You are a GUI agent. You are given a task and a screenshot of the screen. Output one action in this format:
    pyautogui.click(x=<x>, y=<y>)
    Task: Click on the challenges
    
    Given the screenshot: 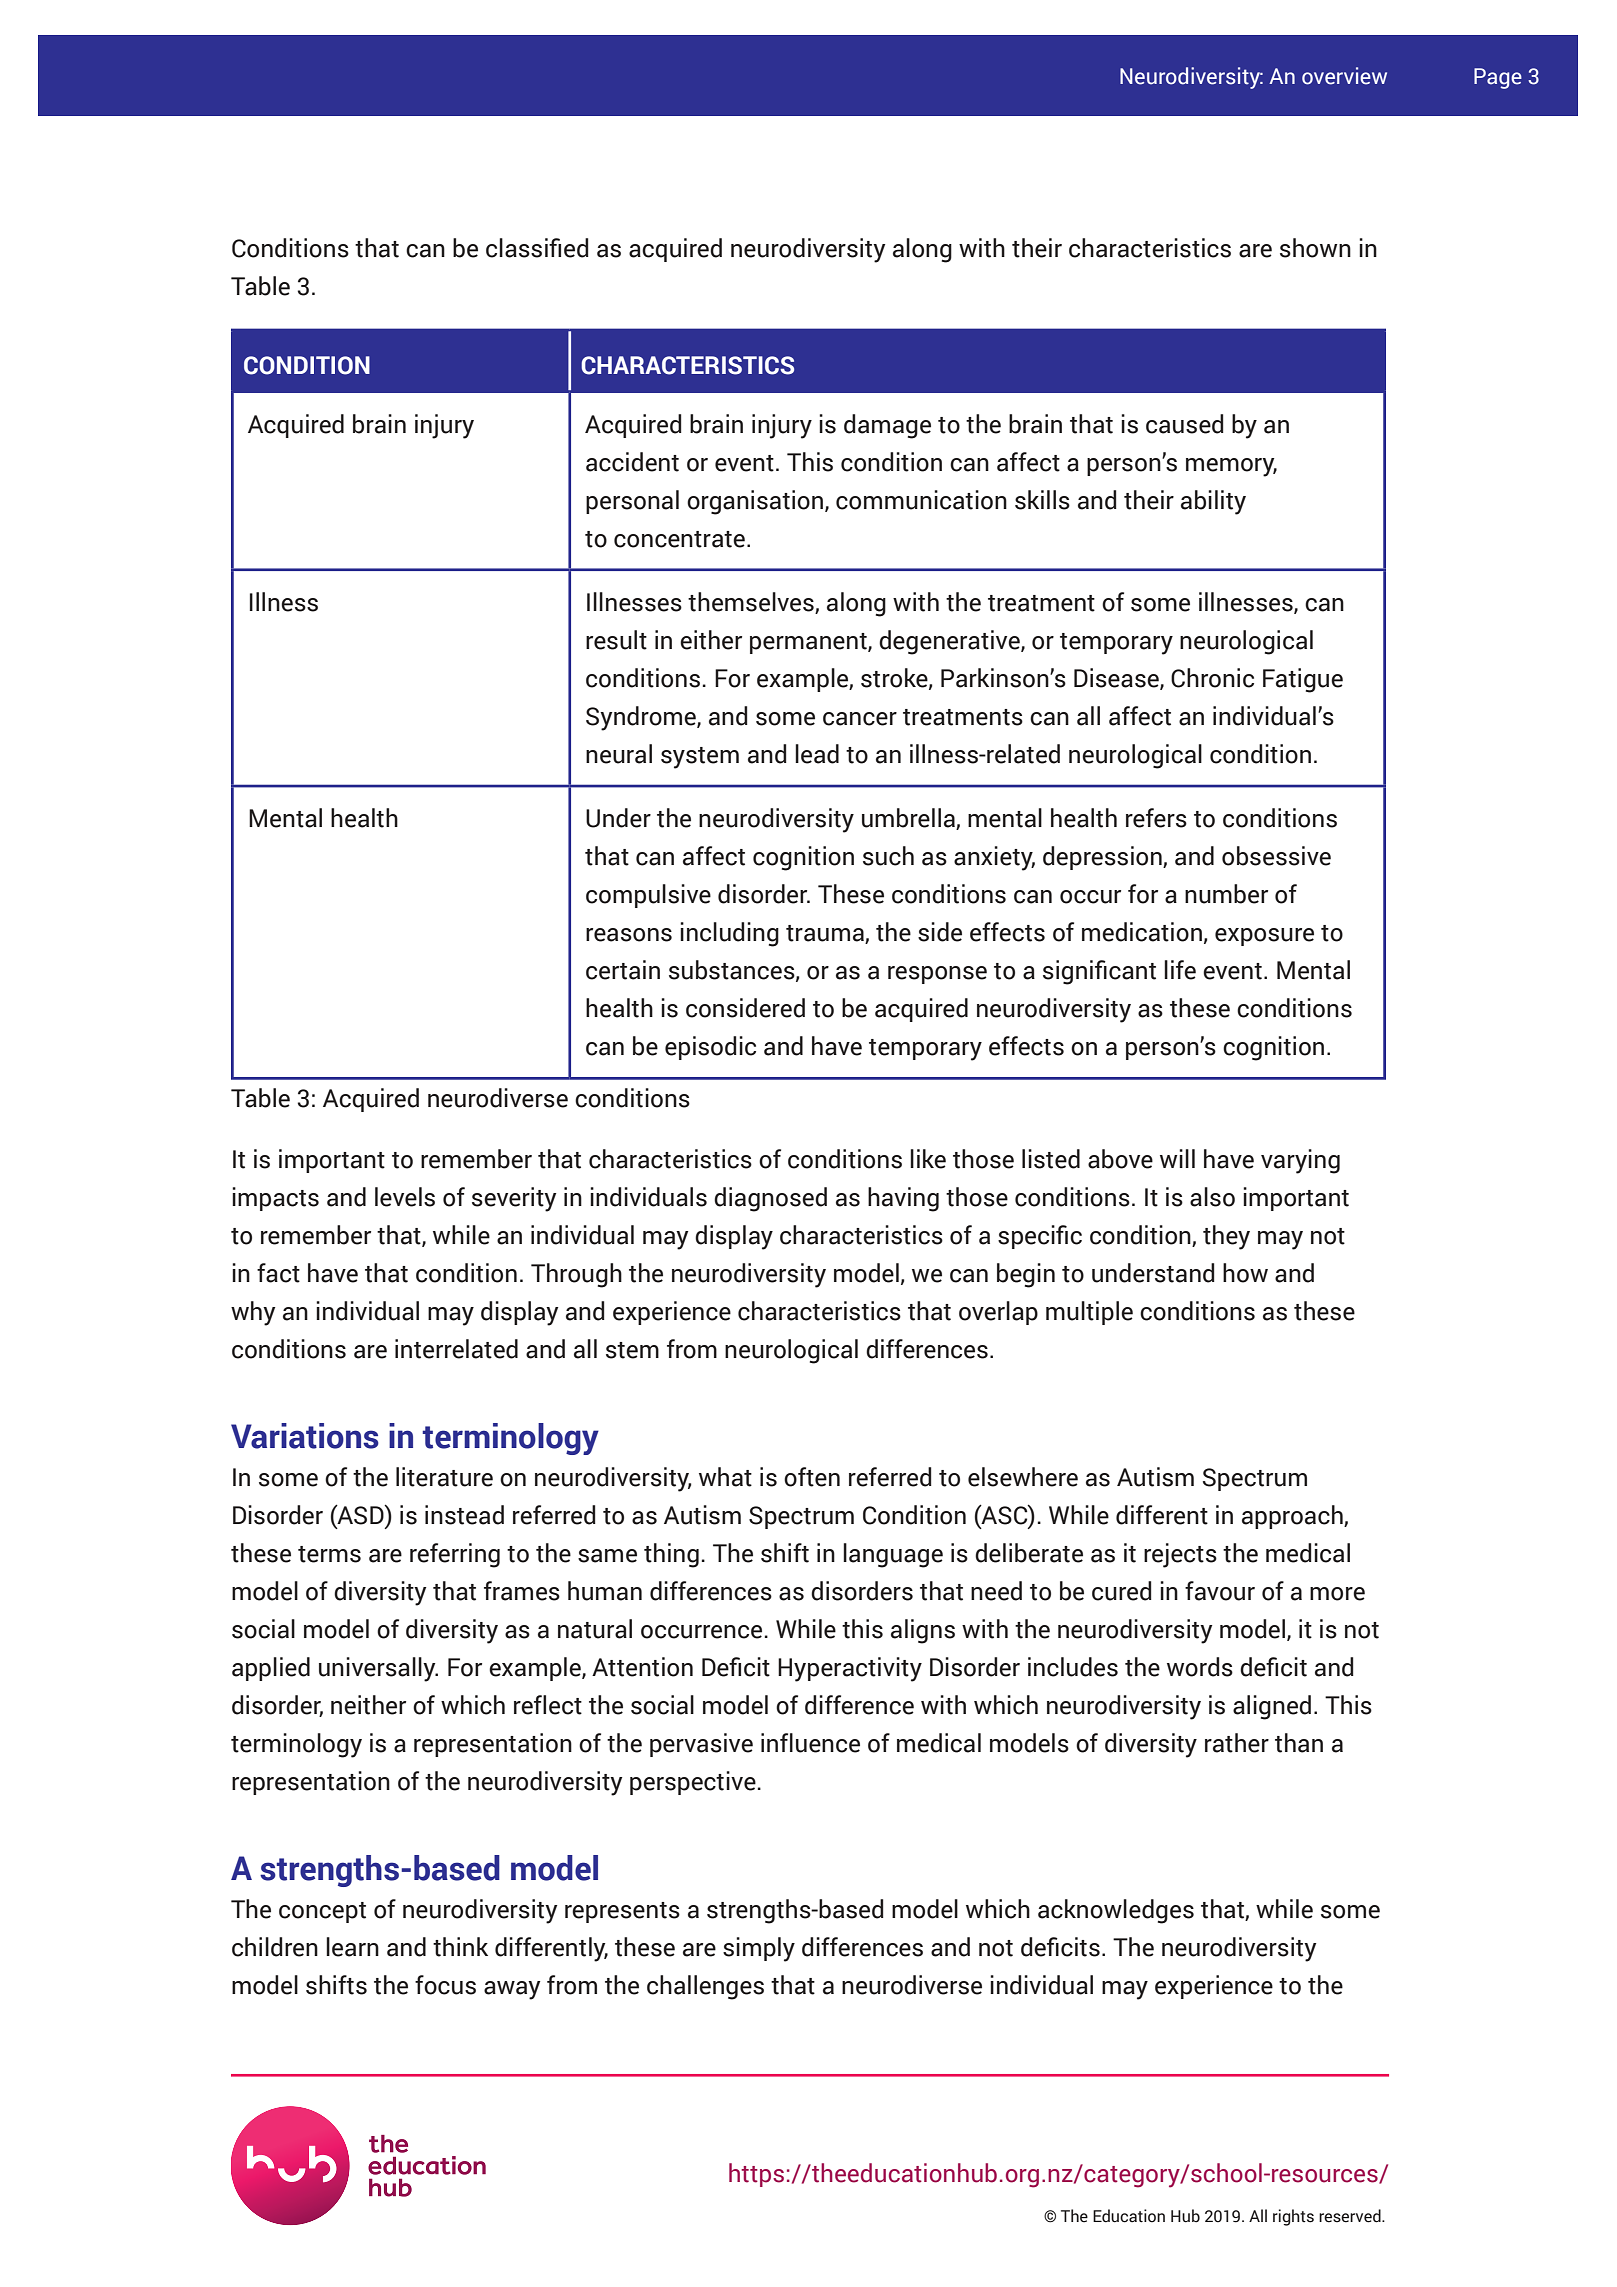 What is the action you would take?
    pyautogui.click(x=705, y=1987)
